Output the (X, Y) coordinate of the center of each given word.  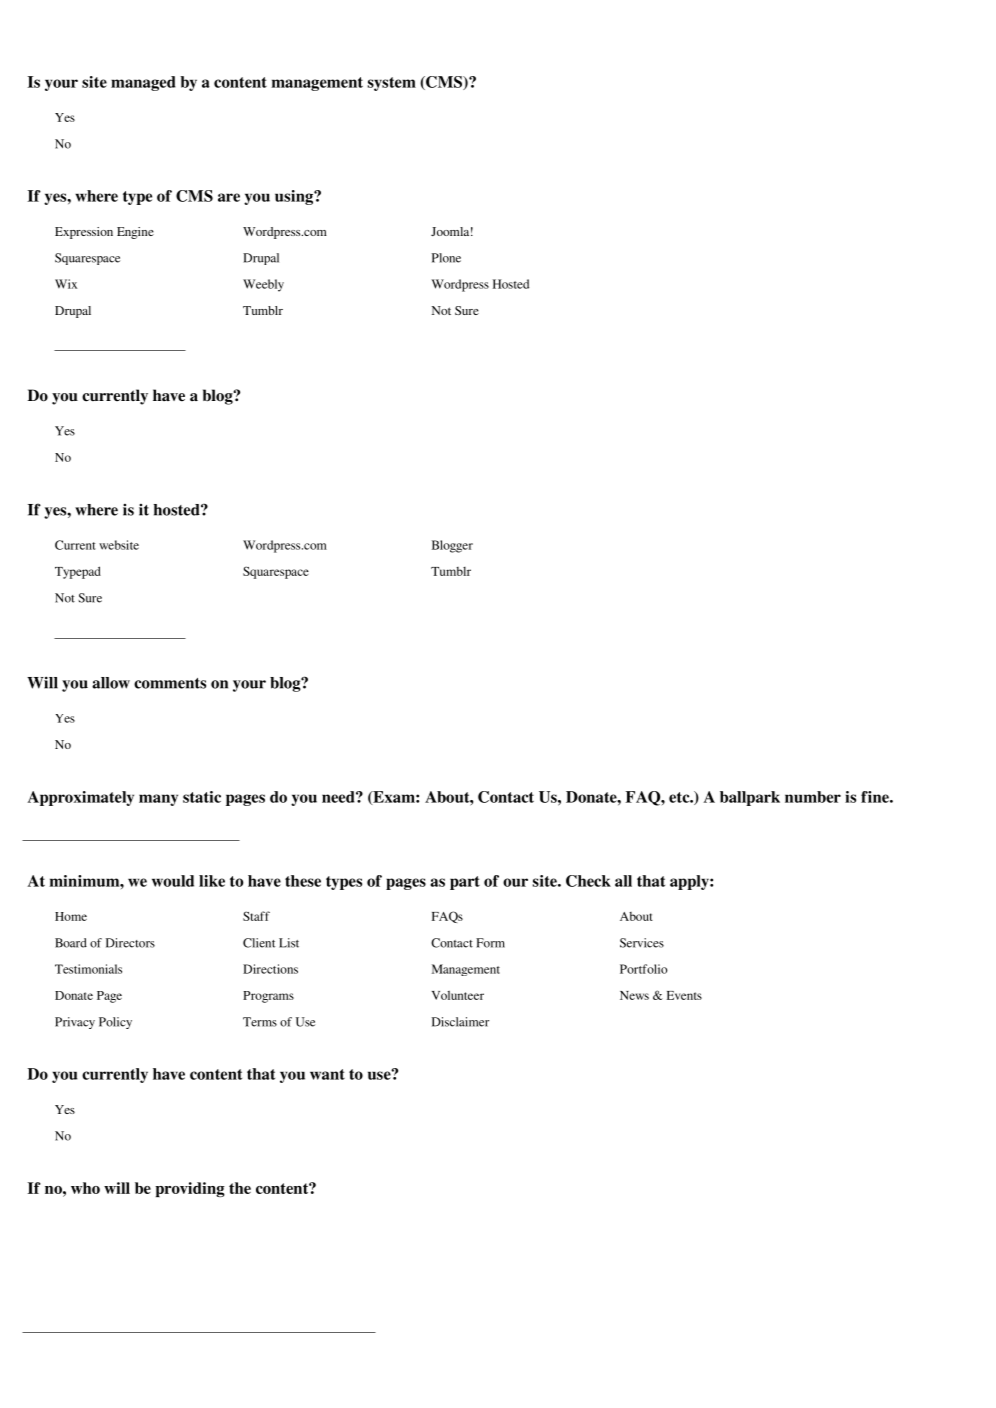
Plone (446, 258)
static (202, 797)
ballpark (750, 798)
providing (190, 1189)
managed (143, 83)
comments (170, 683)
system (392, 84)
